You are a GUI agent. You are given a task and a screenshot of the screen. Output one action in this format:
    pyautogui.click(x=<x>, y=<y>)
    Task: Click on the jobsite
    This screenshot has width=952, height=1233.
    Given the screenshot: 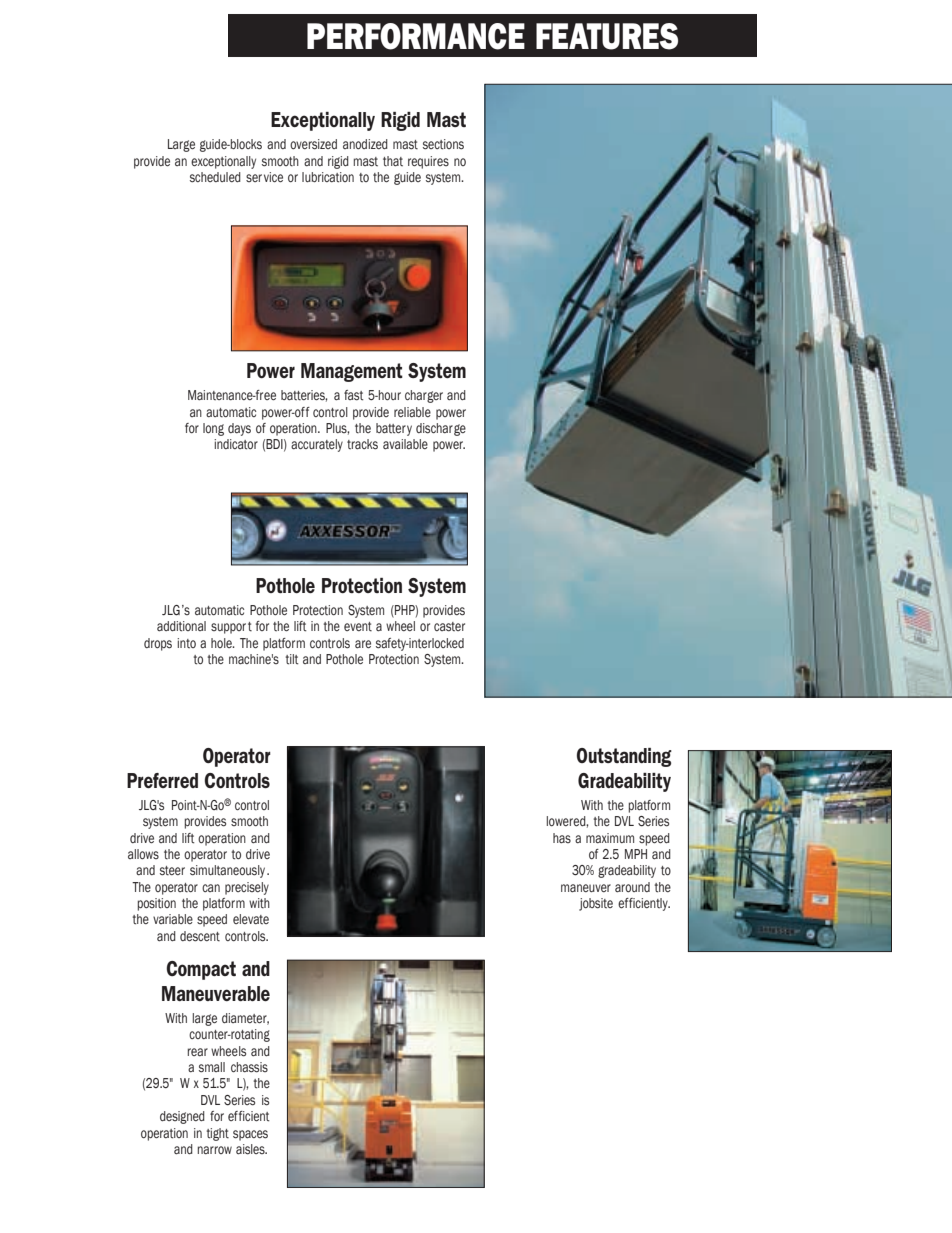 What is the action you would take?
    pyautogui.click(x=596, y=904)
